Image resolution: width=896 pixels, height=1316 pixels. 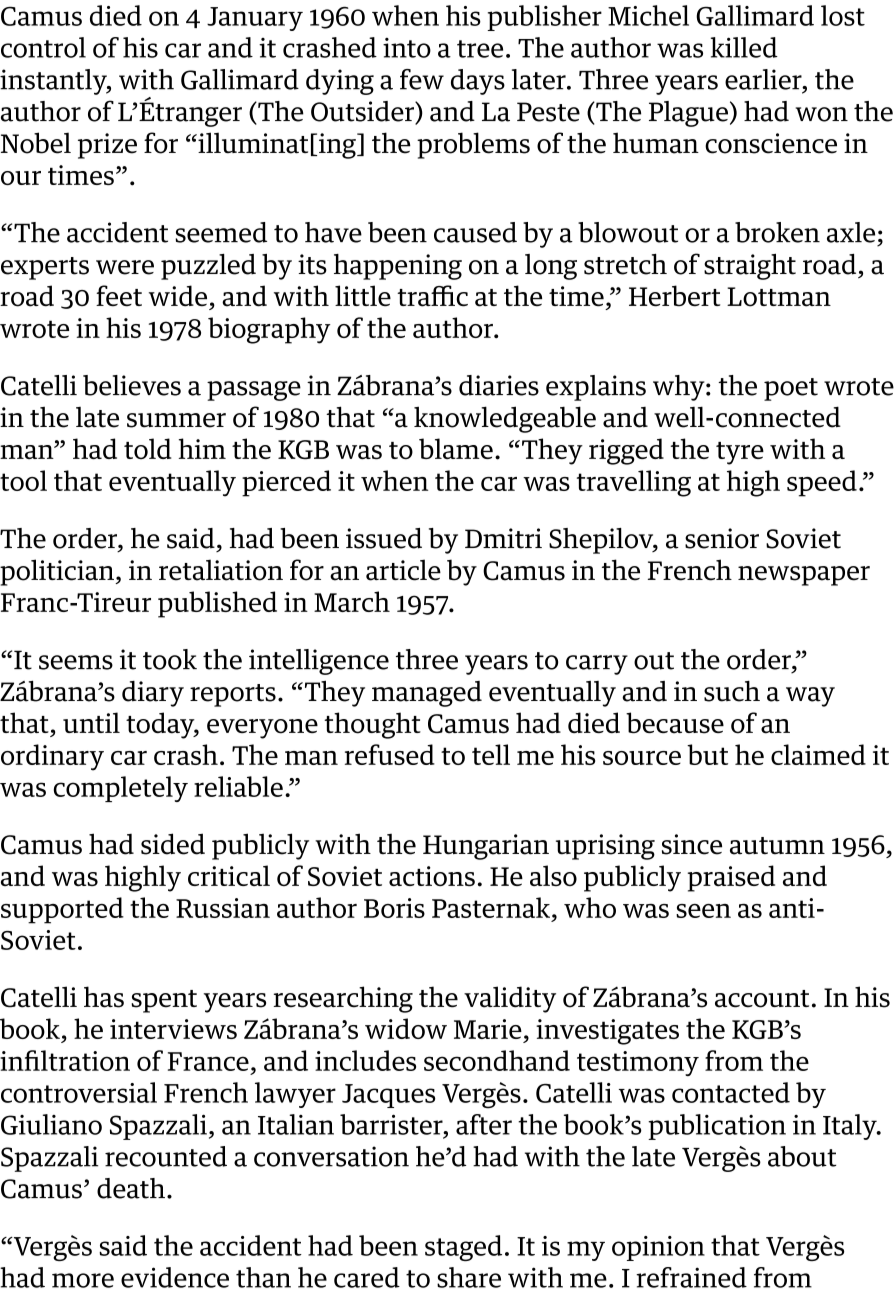 I want to click on such, so click(x=732, y=691).
